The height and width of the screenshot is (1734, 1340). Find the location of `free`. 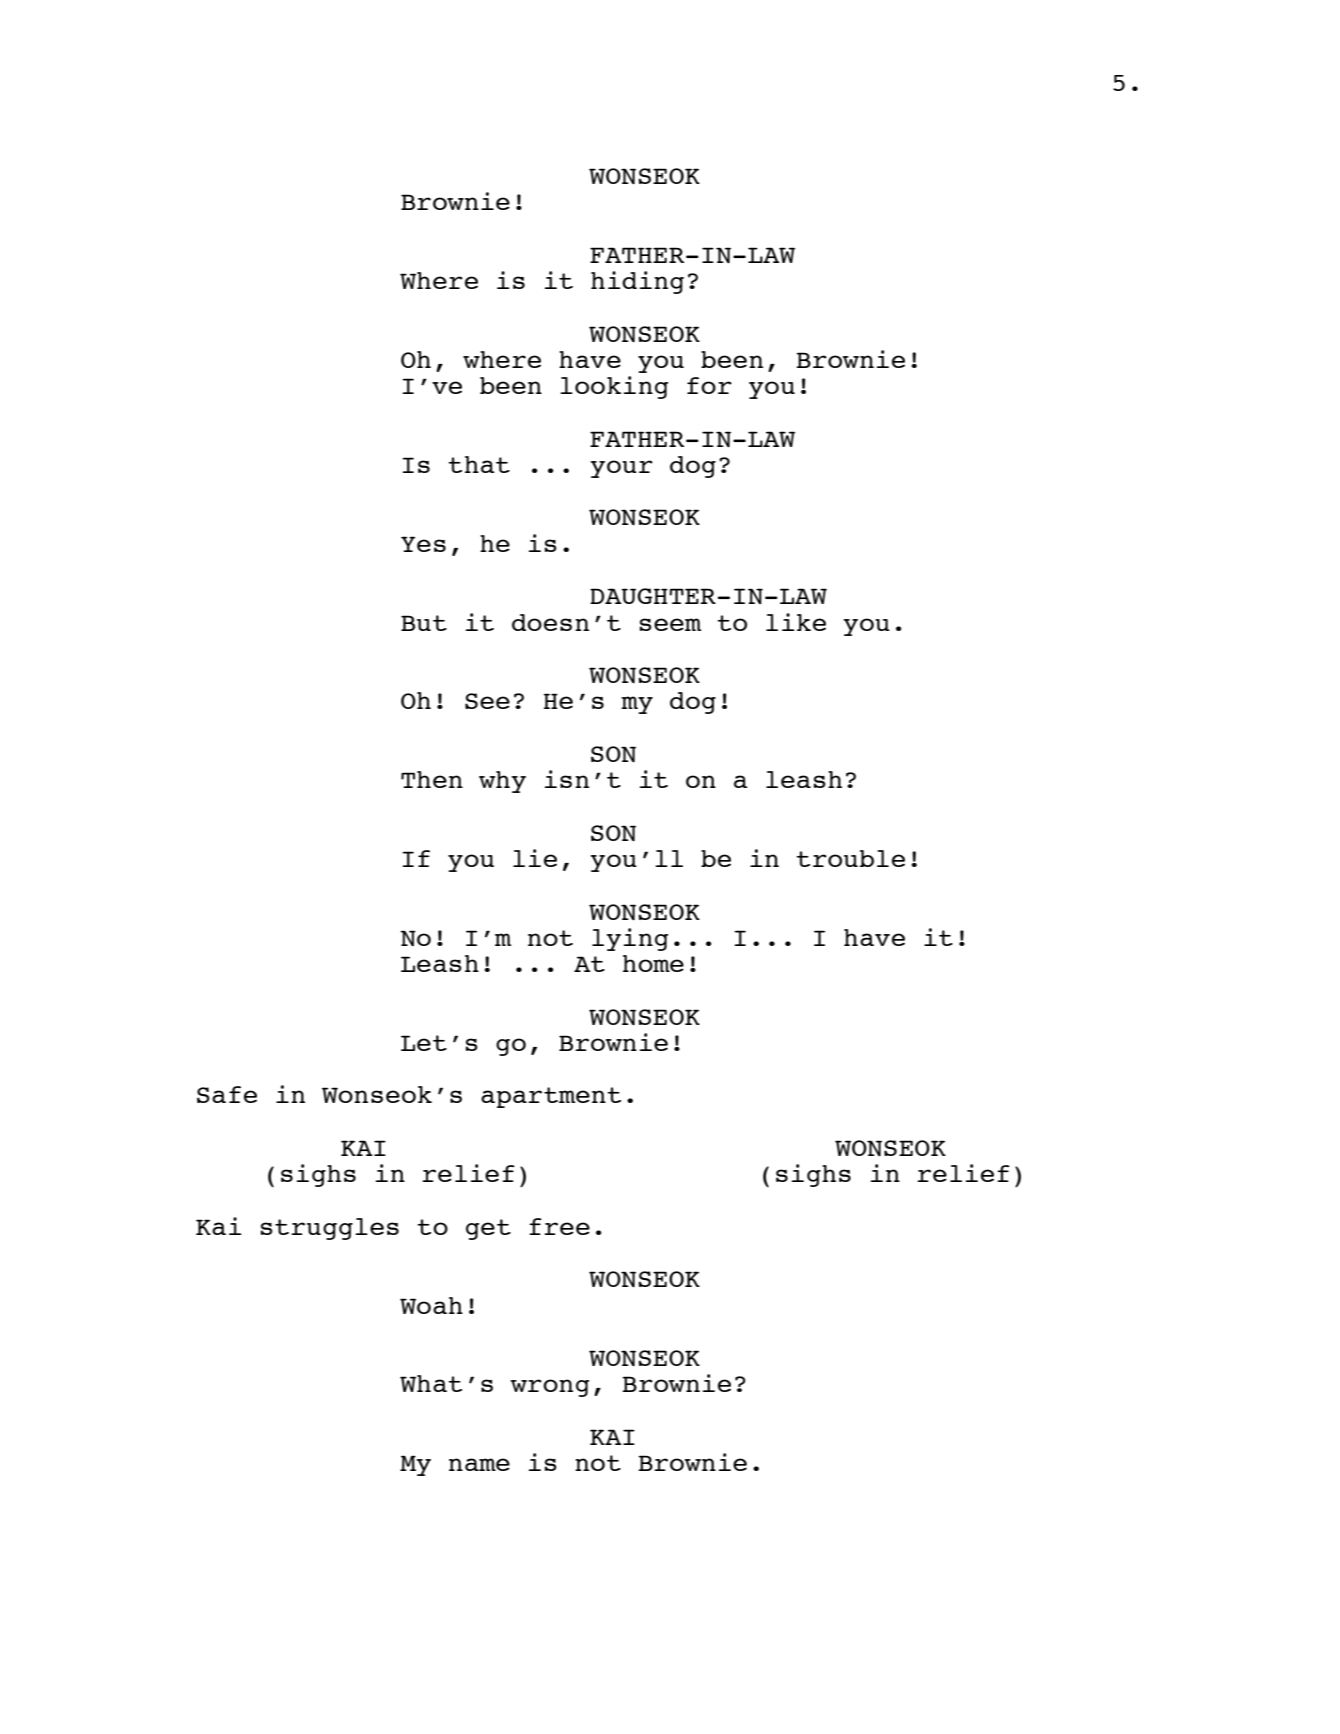

free is located at coordinates (559, 1226).
